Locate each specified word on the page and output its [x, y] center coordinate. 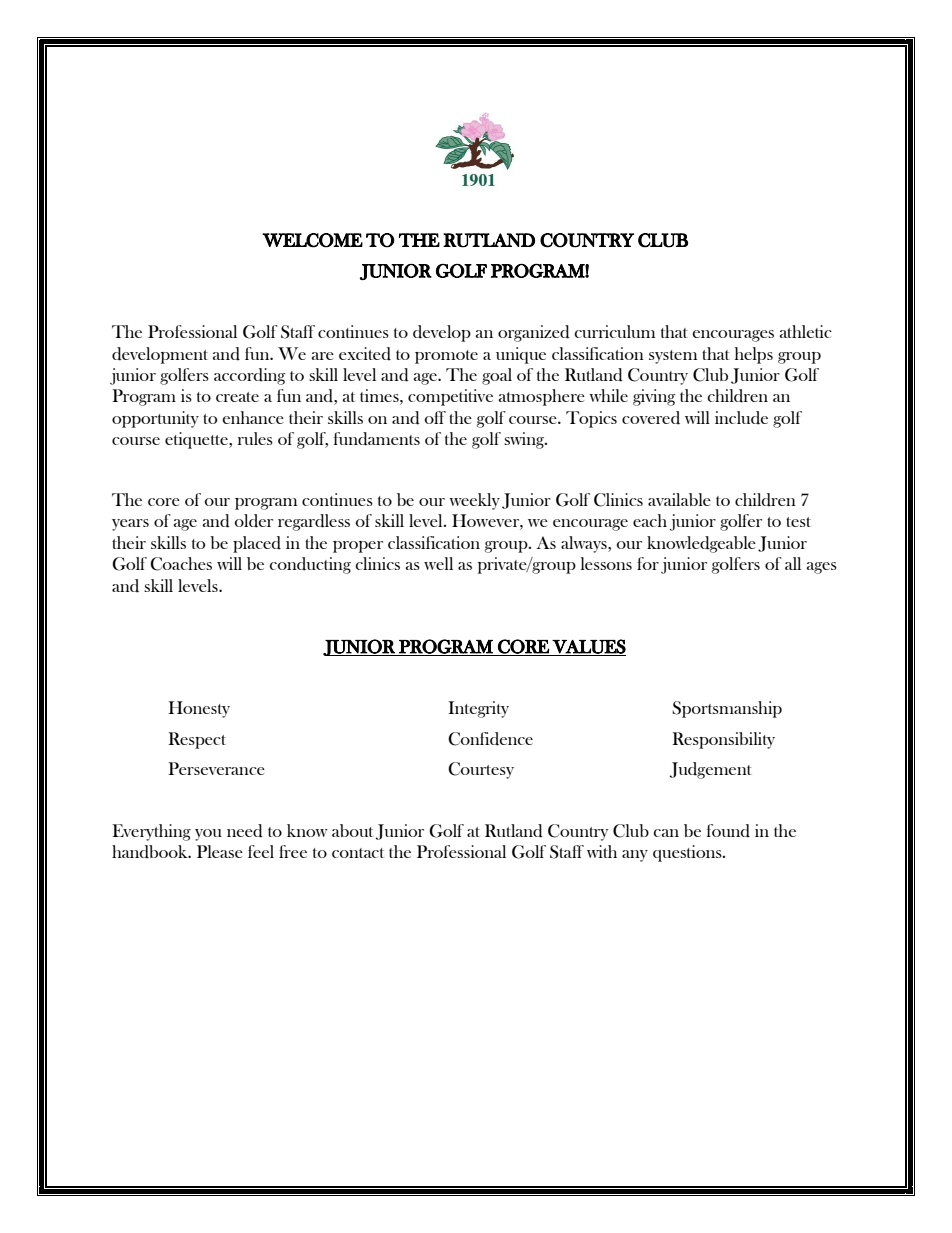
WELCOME [312, 240]
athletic [806, 331]
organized [534, 333]
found [728, 831]
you [208, 835]
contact [358, 853]
